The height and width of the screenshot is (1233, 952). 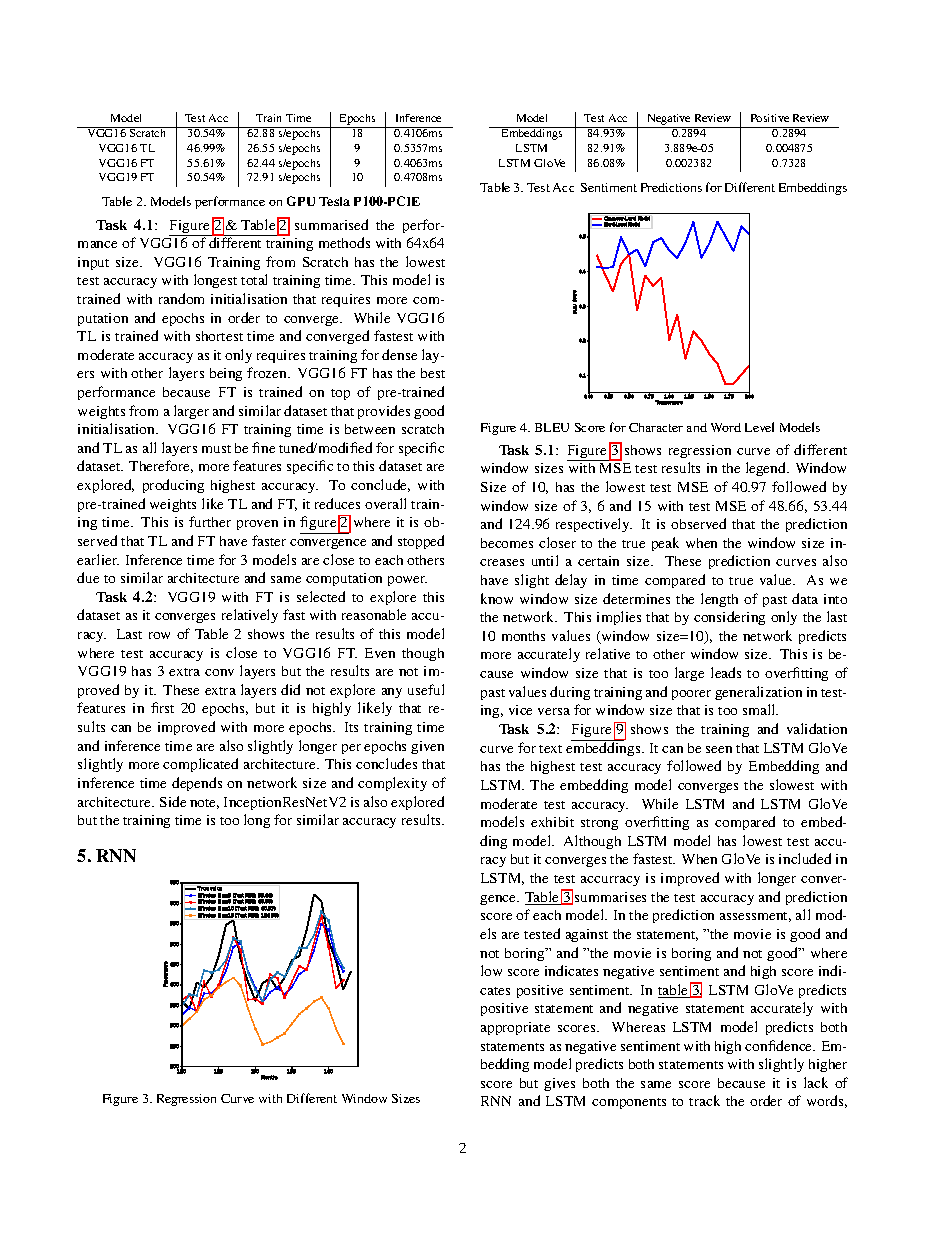 I want to click on Temperature, so click(x=669, y=402).
